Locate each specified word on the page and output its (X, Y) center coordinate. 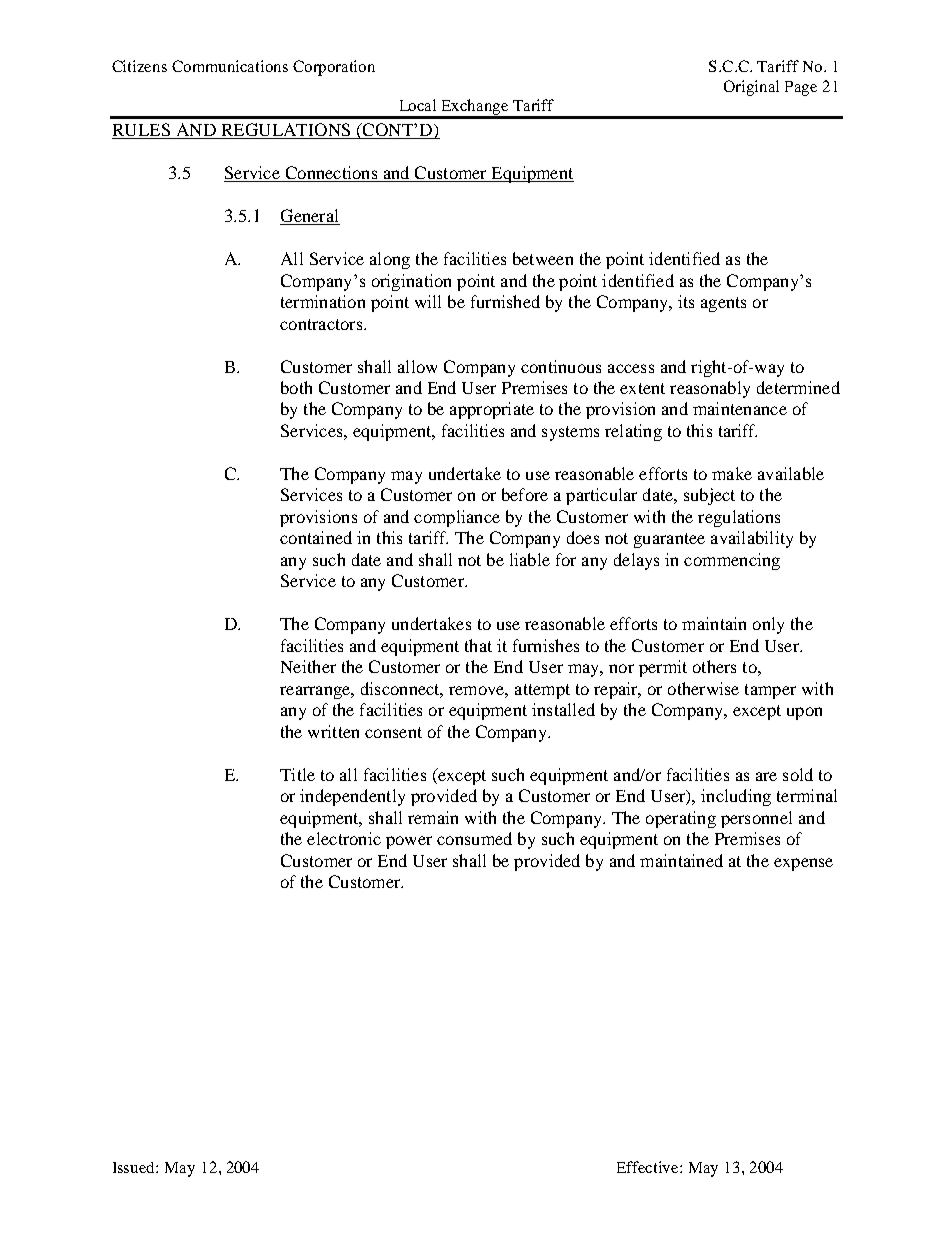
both (296, 387)
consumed (474, 838)
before (525, 494)
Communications (230, 66)
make (732, 473)
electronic (344, 838)
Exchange (475, 108)
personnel (756, 819)
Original (751, 88)
